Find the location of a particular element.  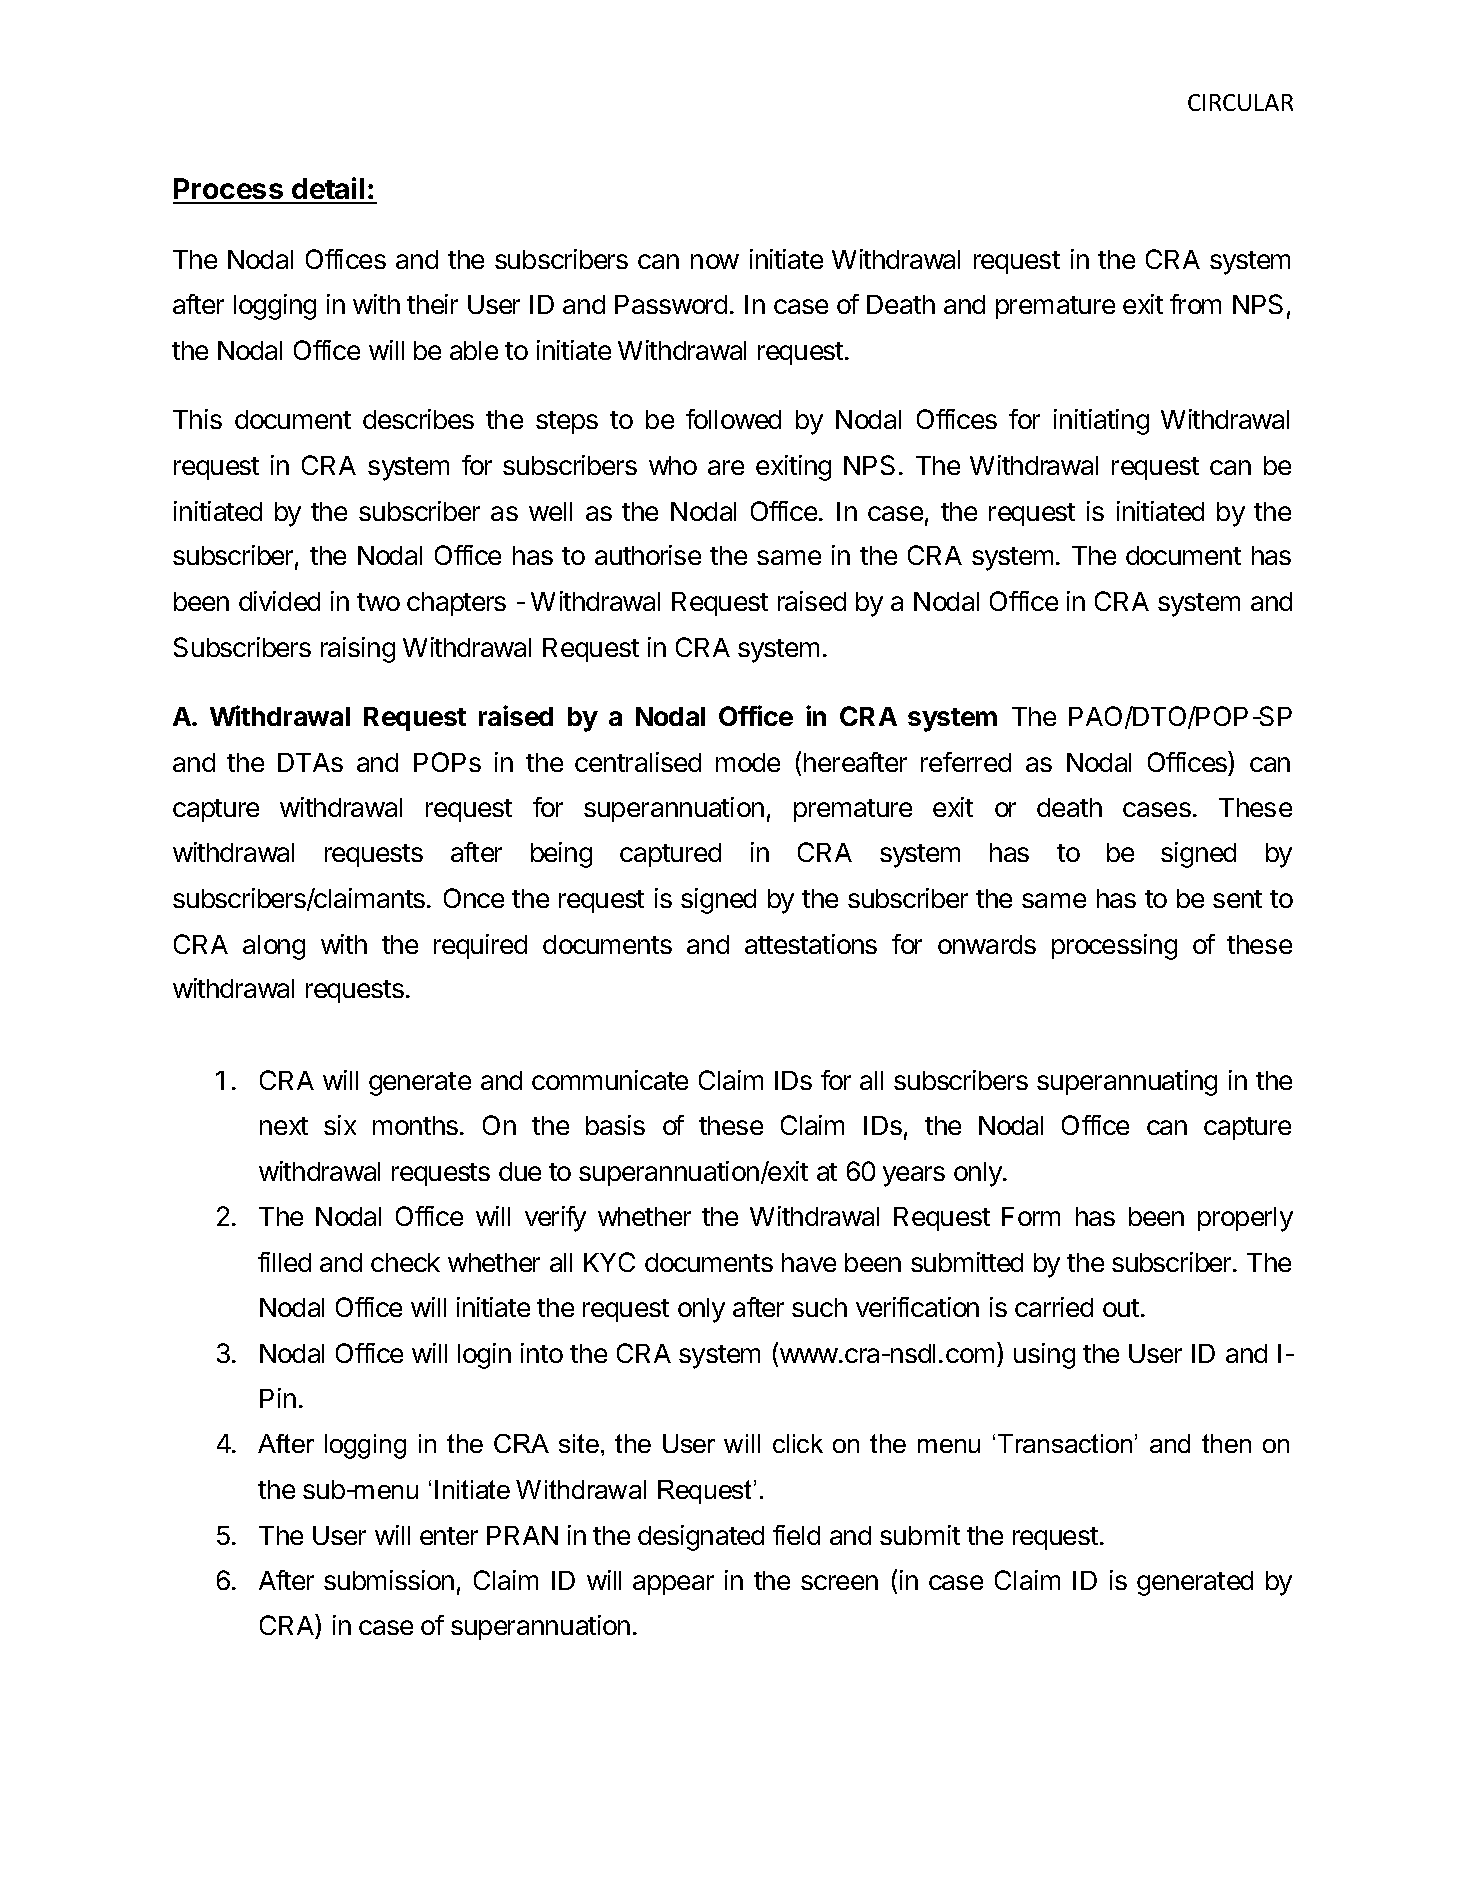

six is located at coordinates (340, 1125).
